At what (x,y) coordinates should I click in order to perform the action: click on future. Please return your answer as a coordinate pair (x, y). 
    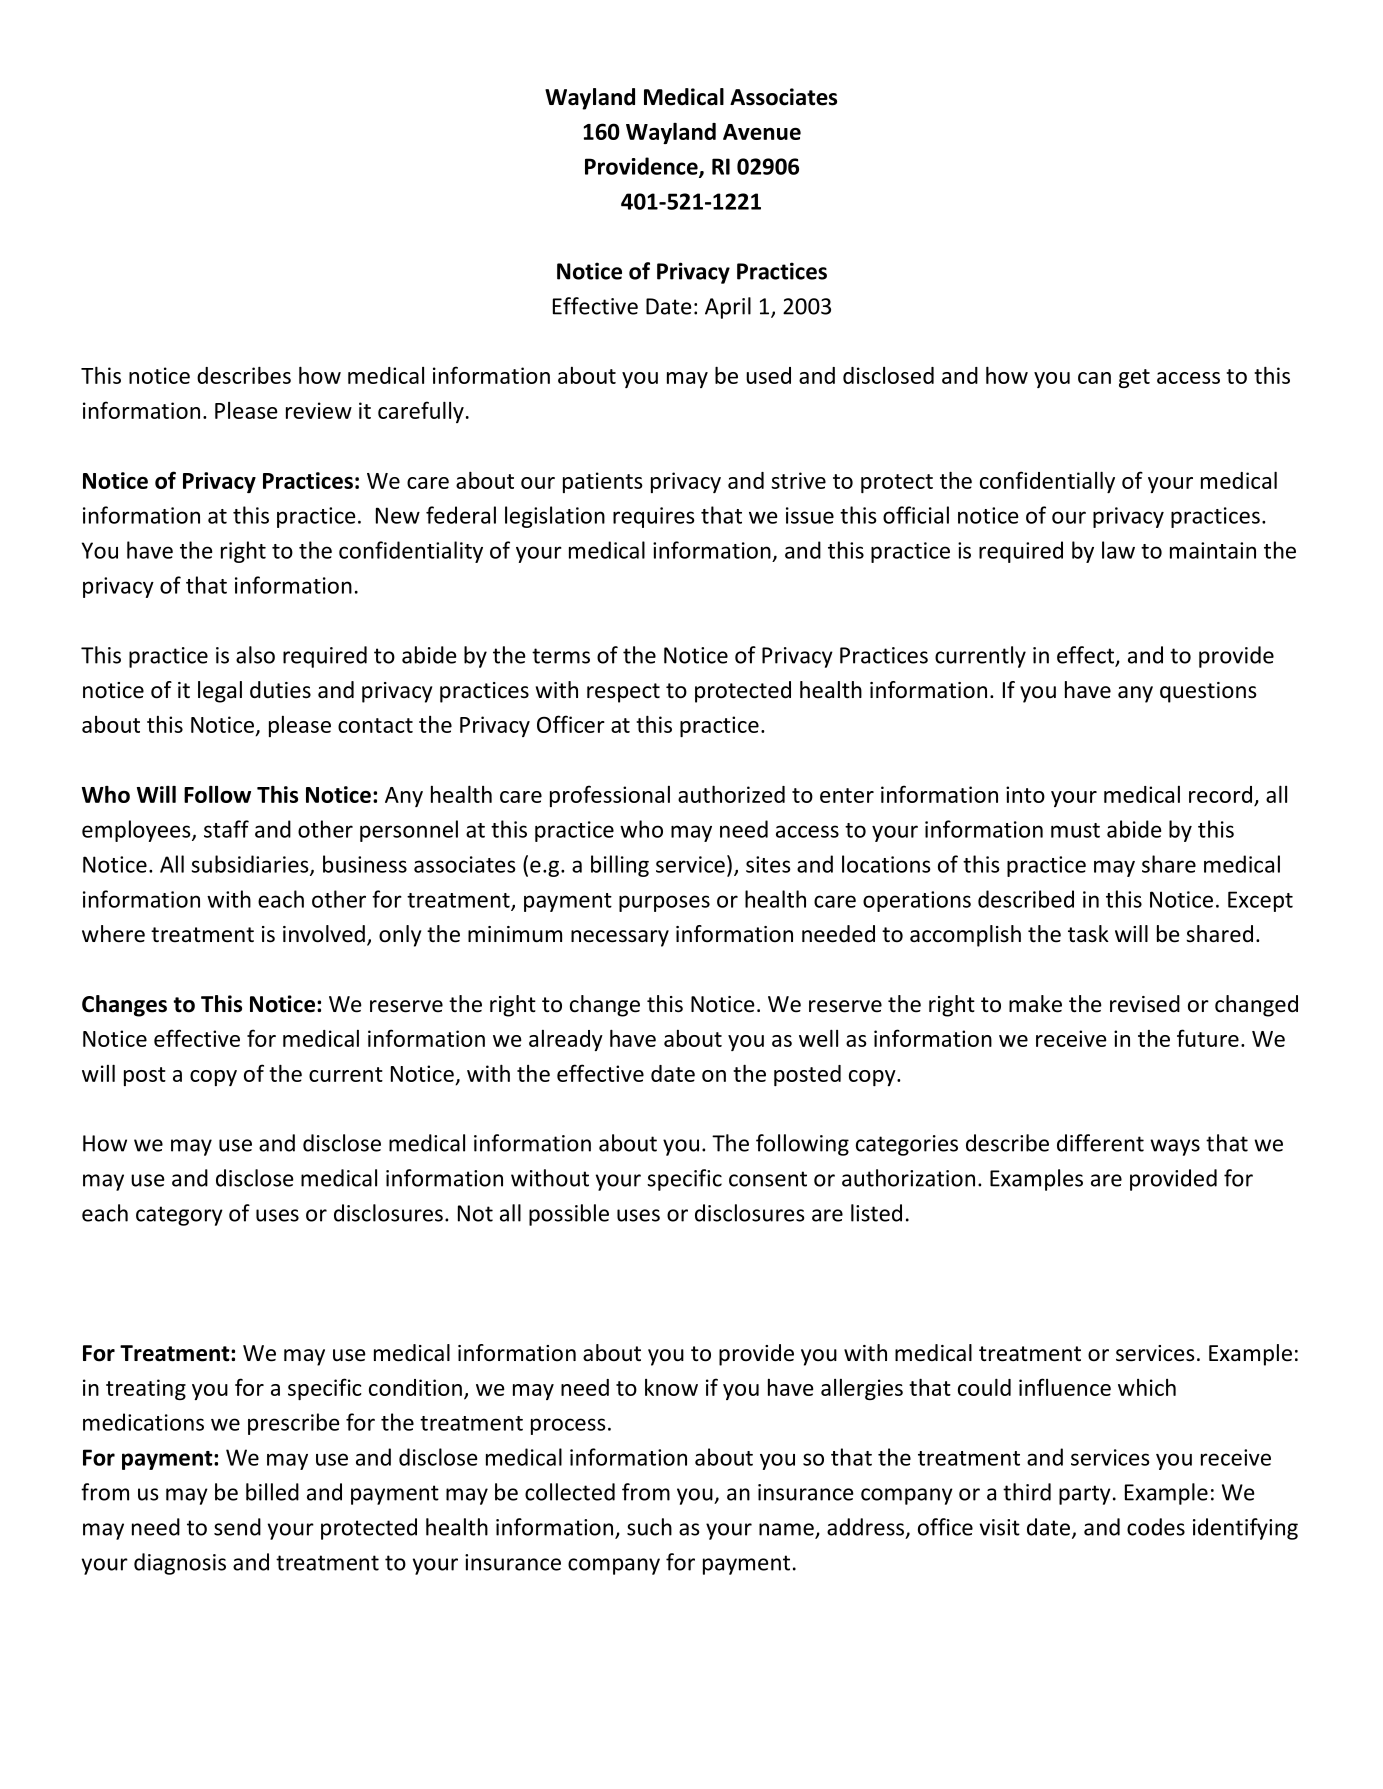
    Looking at the image, I should click on (1208, 1038).
